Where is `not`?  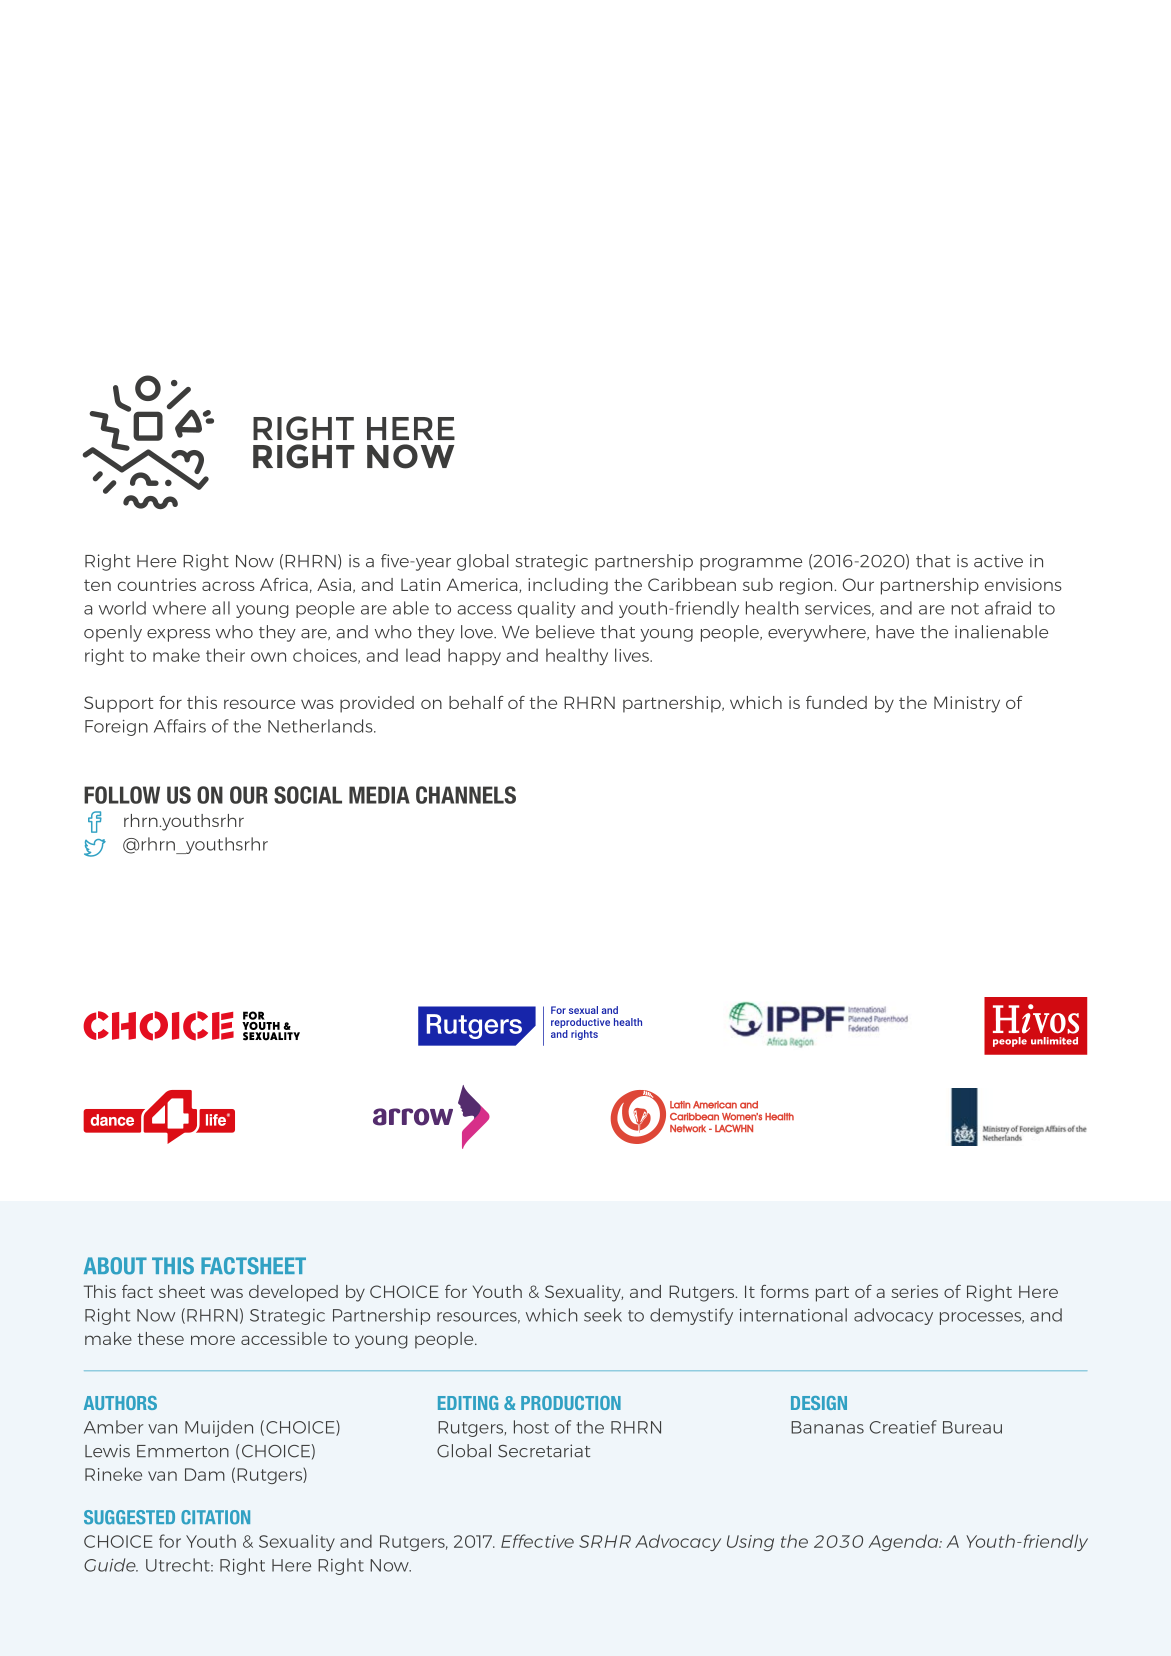
not is located at coordinates (965, 609).
